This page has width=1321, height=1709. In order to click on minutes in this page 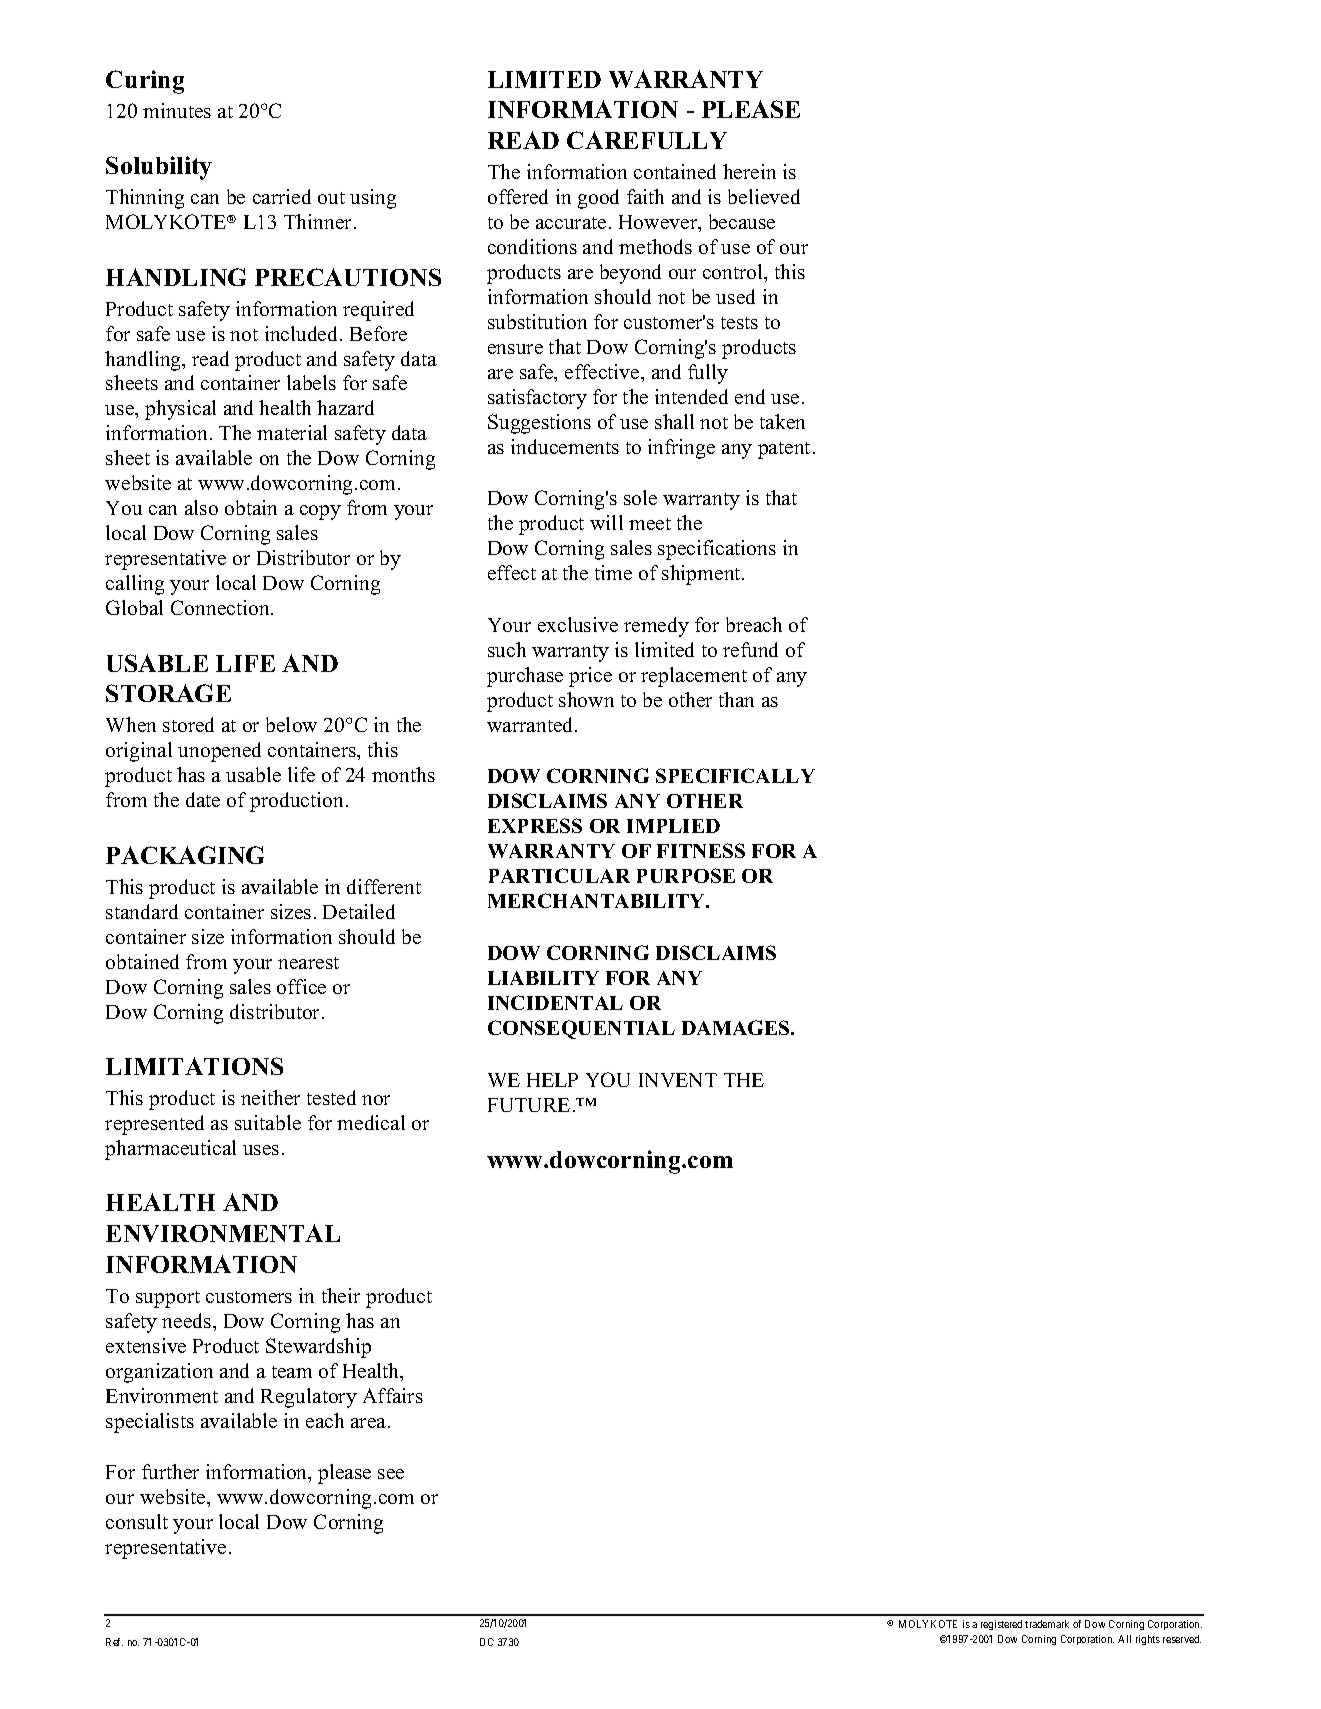, I will do `click(177, 110)`.
